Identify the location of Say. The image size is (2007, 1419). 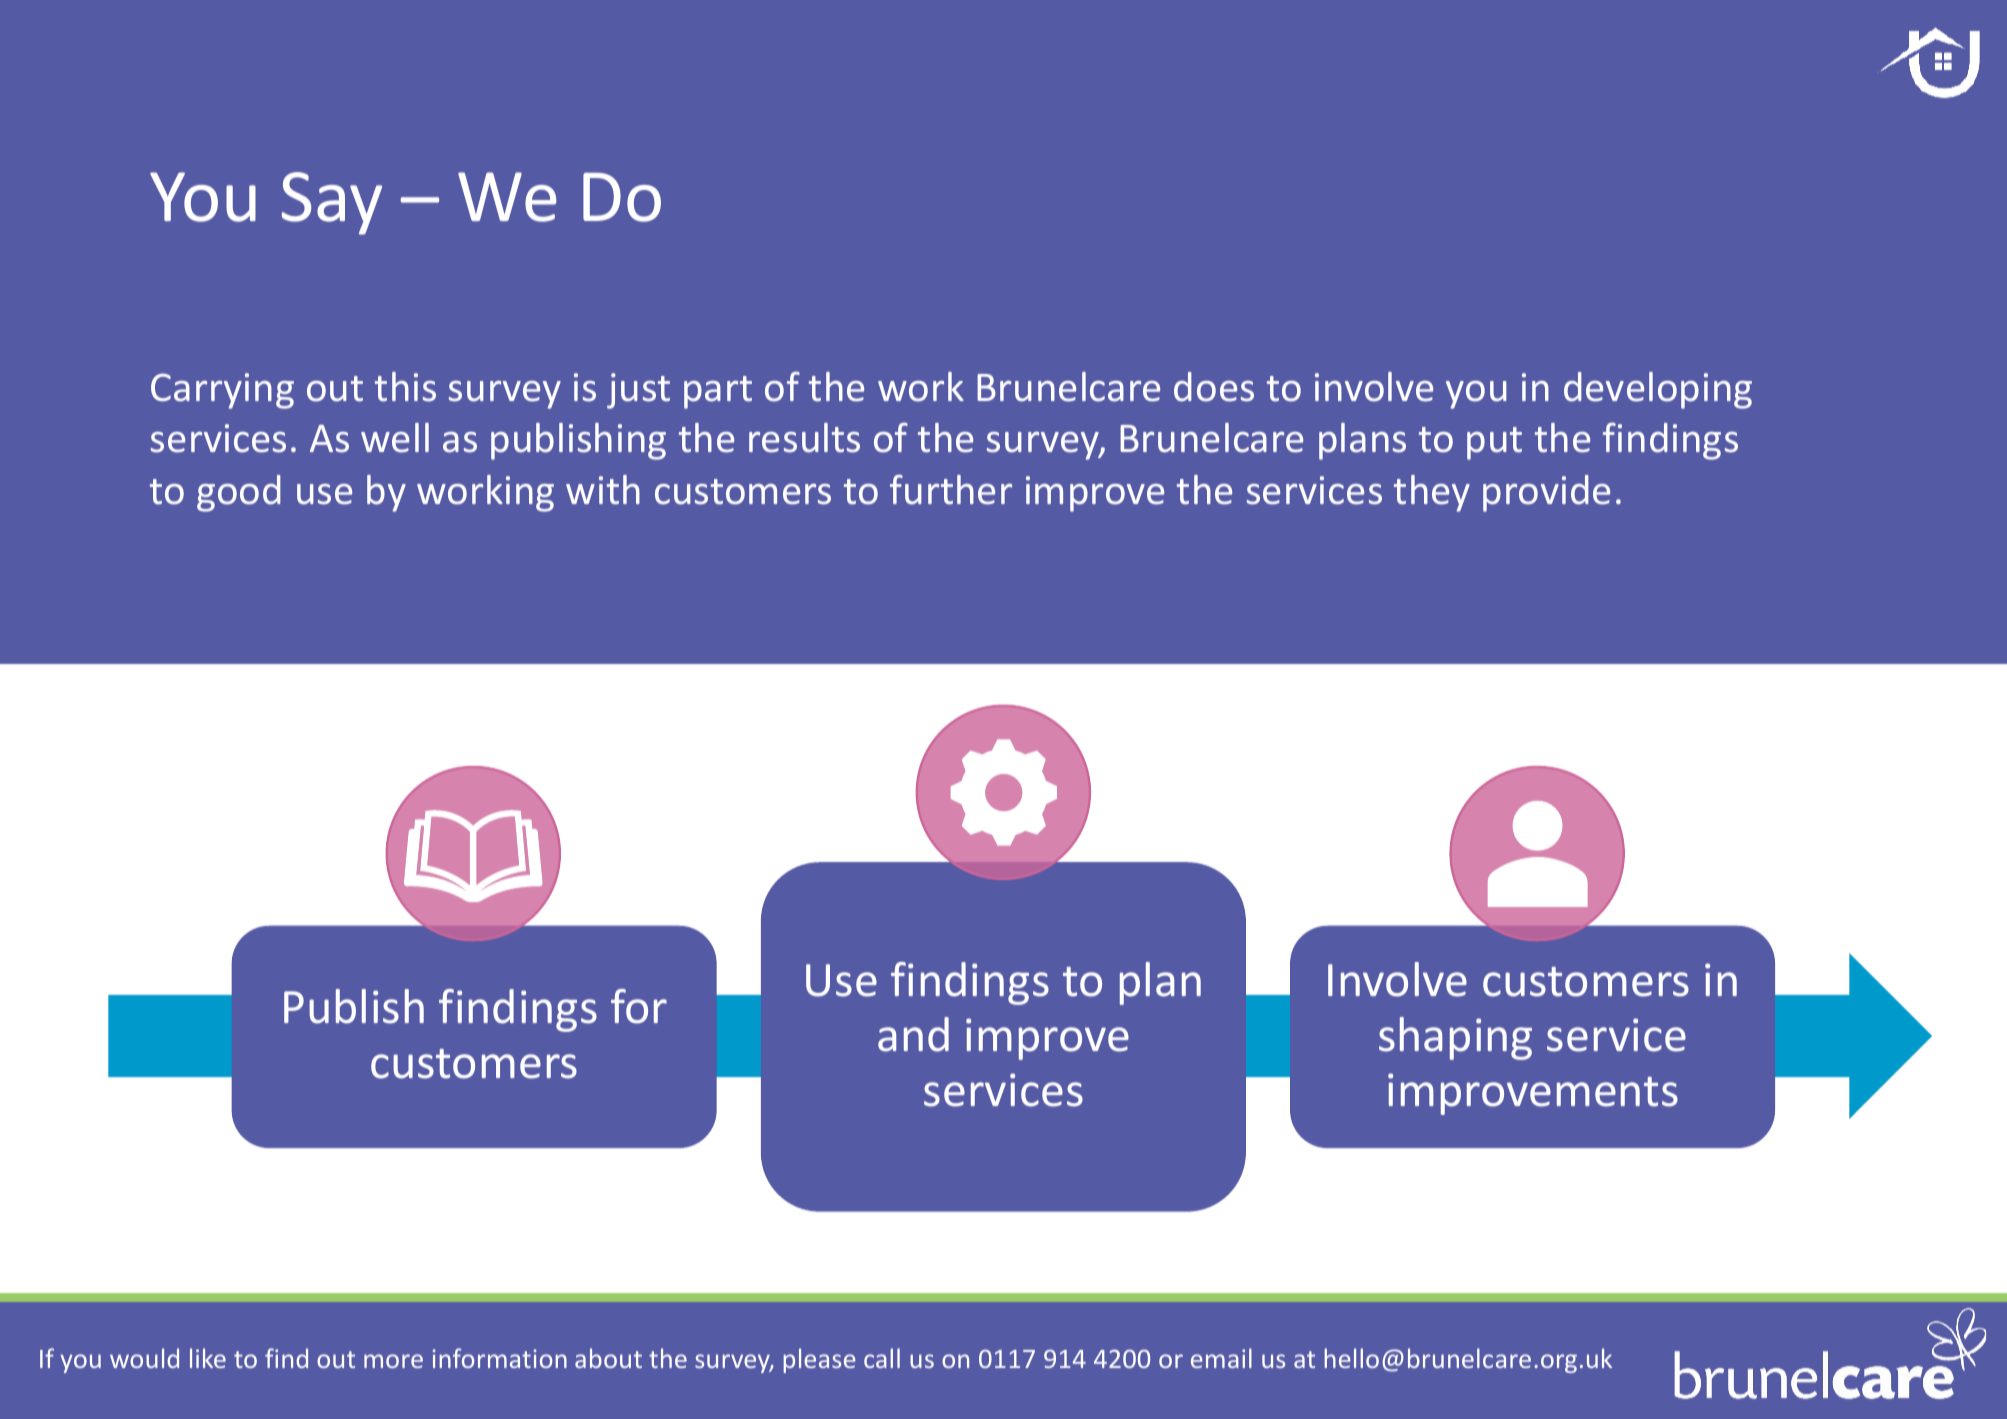
(332, 203).
